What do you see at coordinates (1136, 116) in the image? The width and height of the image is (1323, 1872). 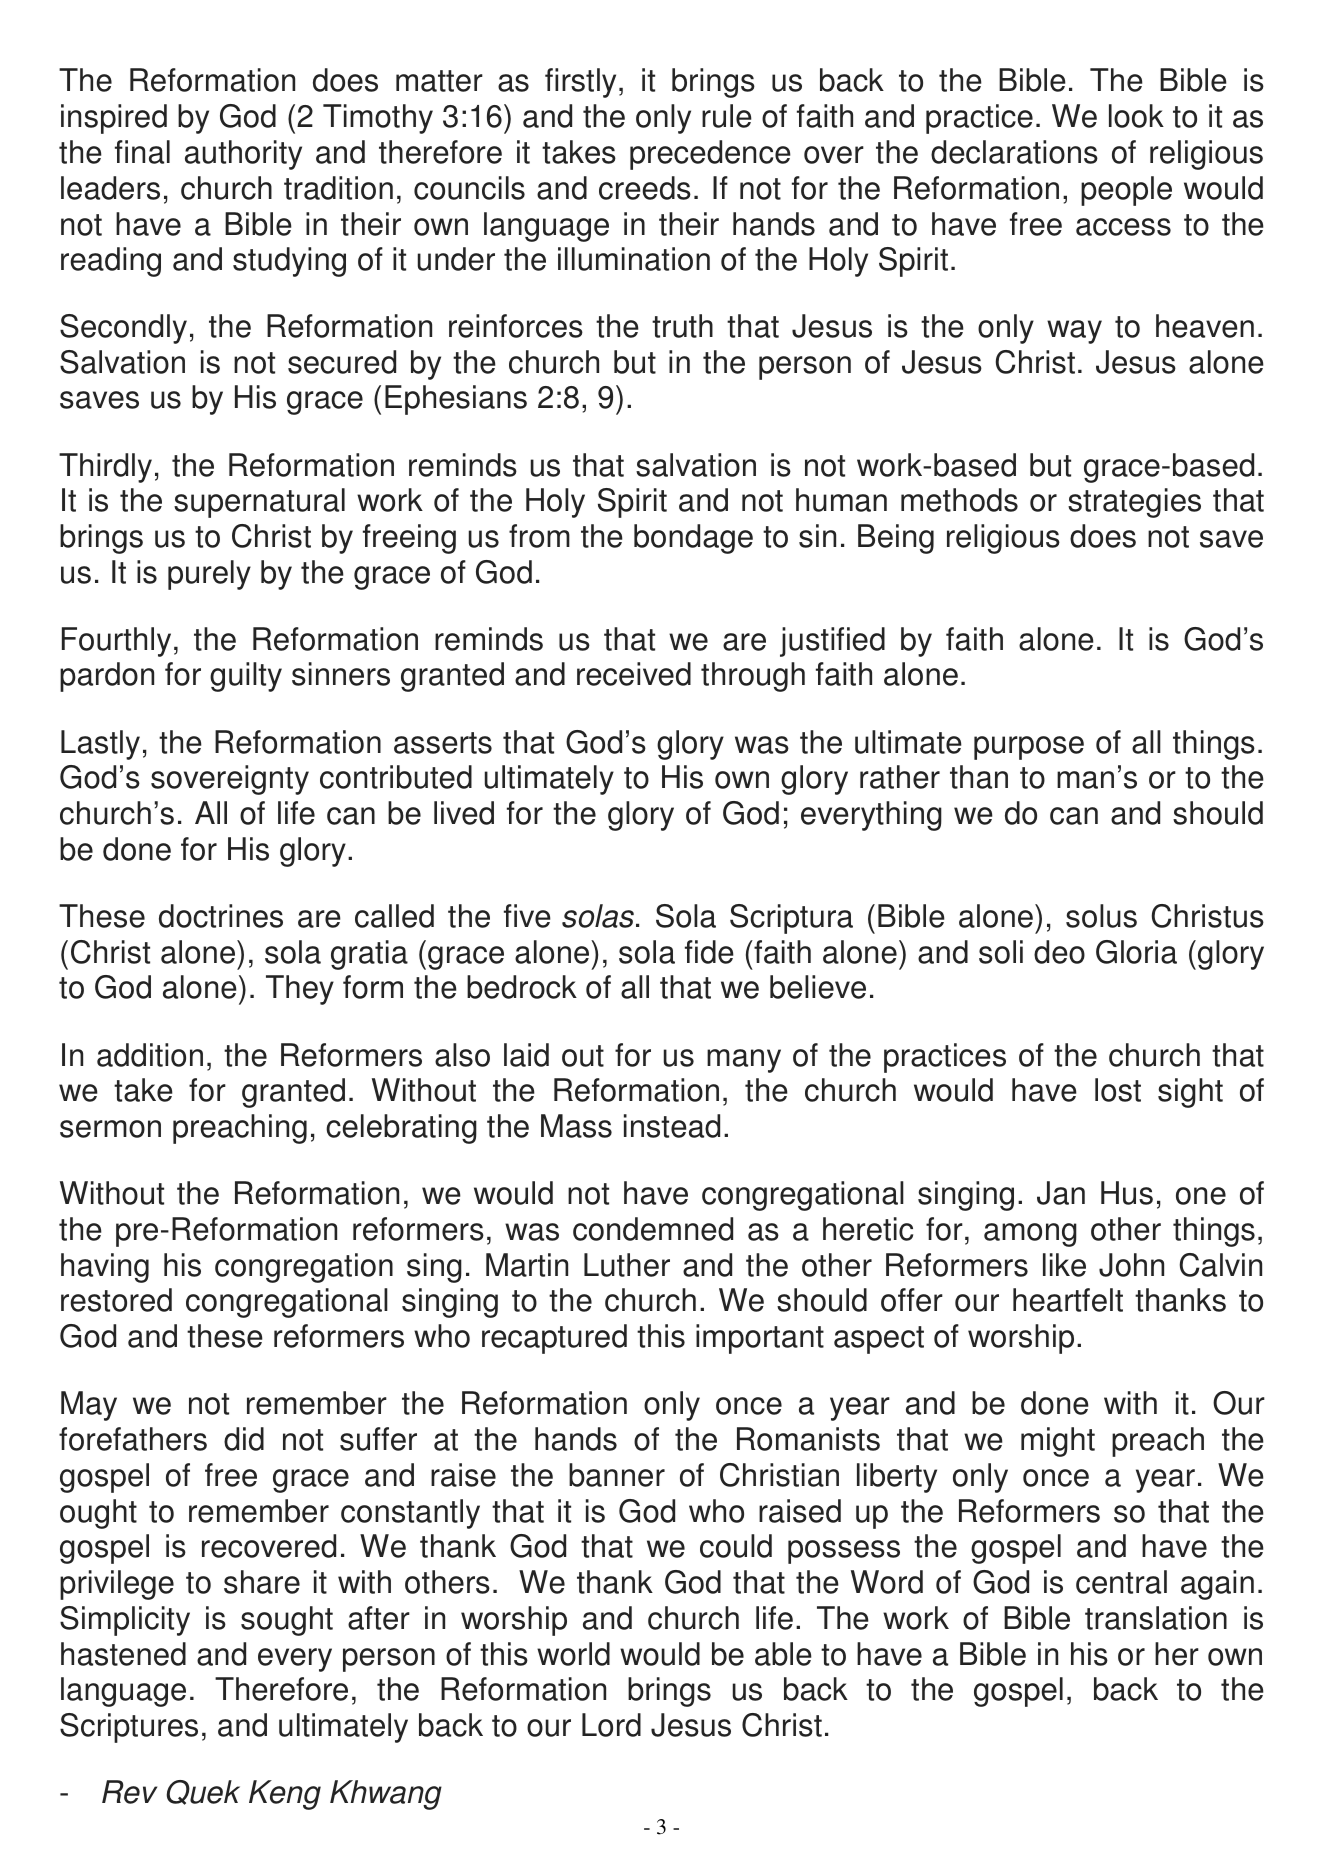 I see `look` at bounding box center [1136, 116].
